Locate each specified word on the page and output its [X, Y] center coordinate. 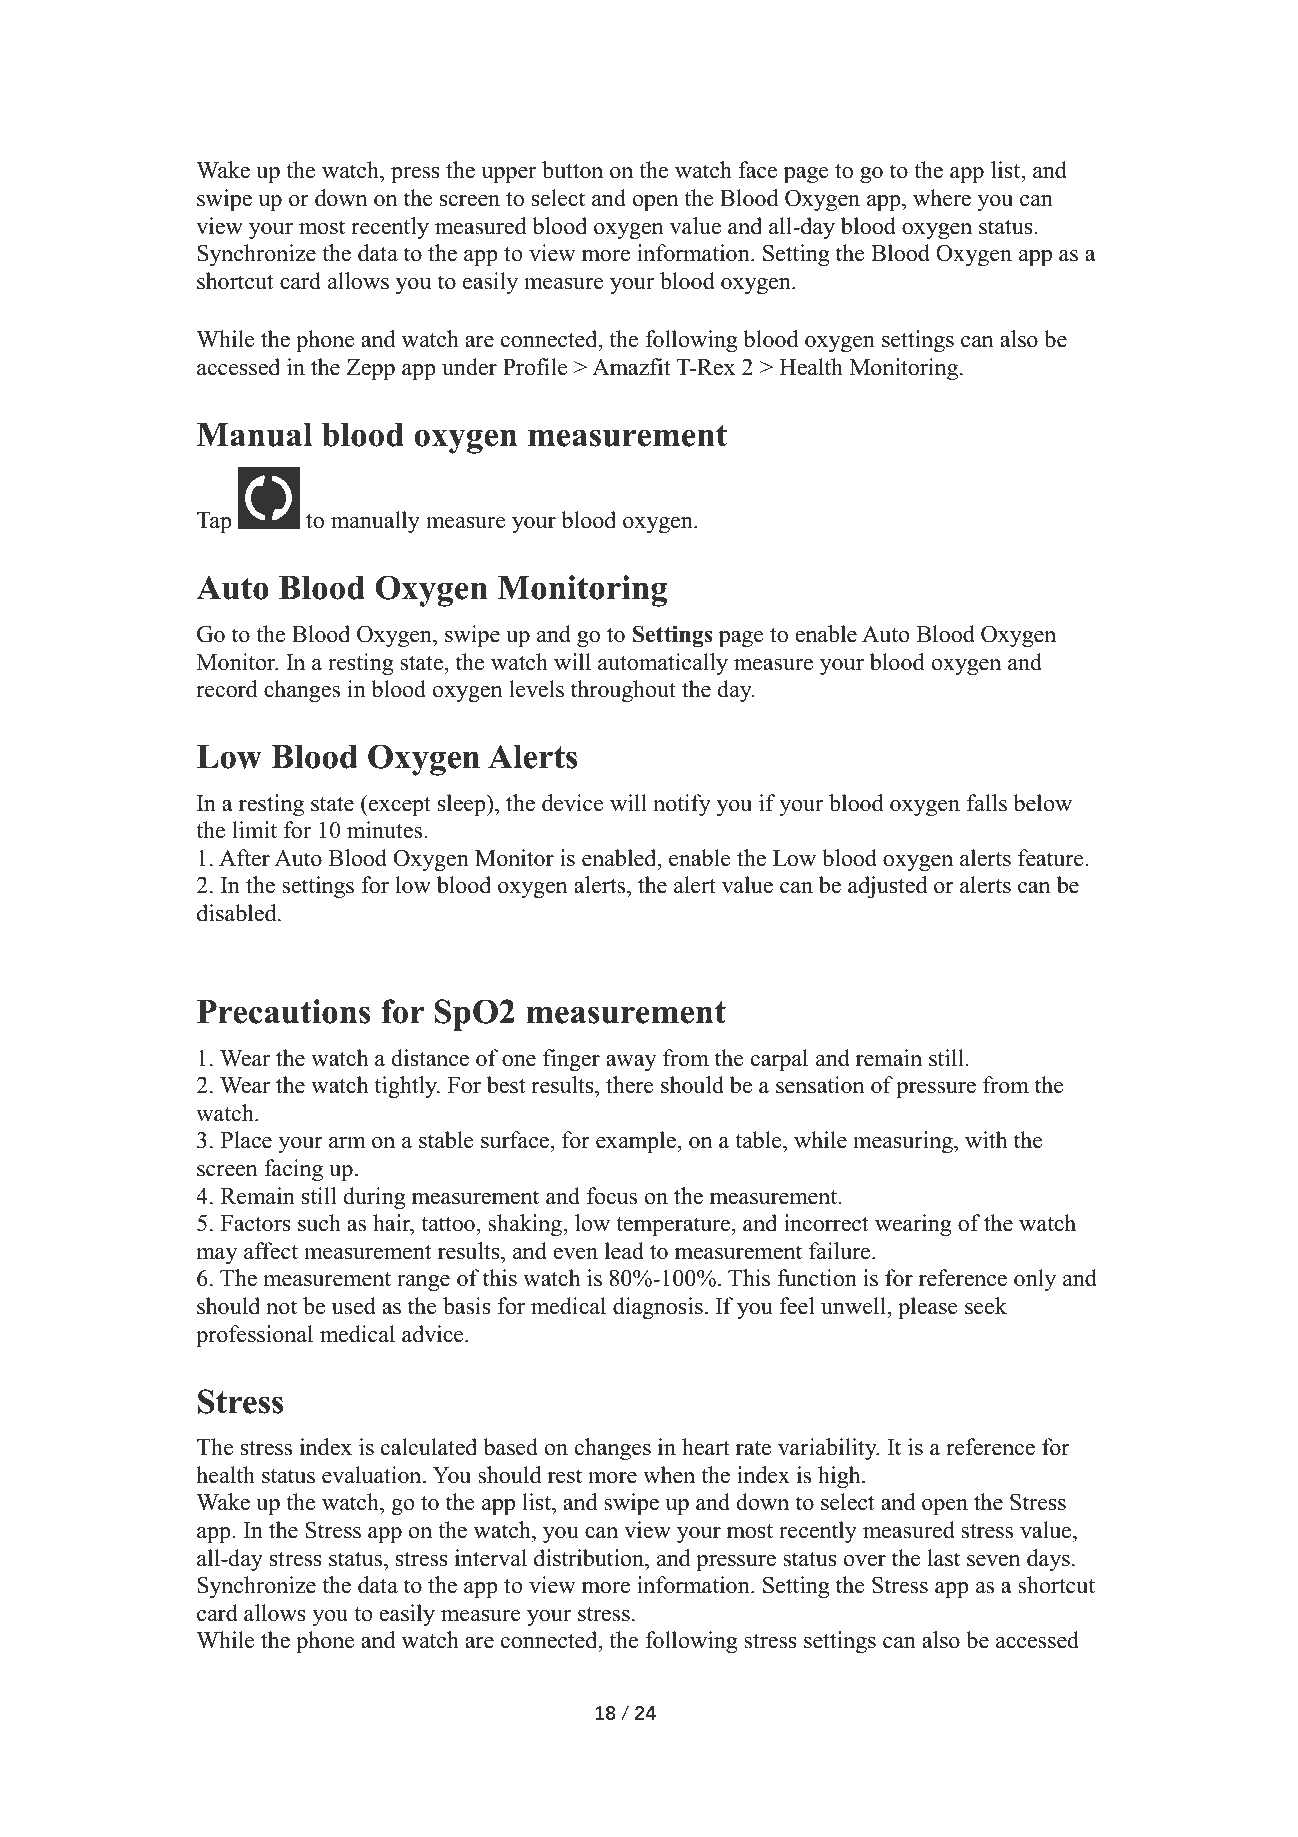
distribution [590, 1558]
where [942, 198]
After [244, 858]
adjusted [887, 887]
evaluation [373, 1475]
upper [508, 175]
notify [682, 805]
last [943, 1558]
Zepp [370, 369]
